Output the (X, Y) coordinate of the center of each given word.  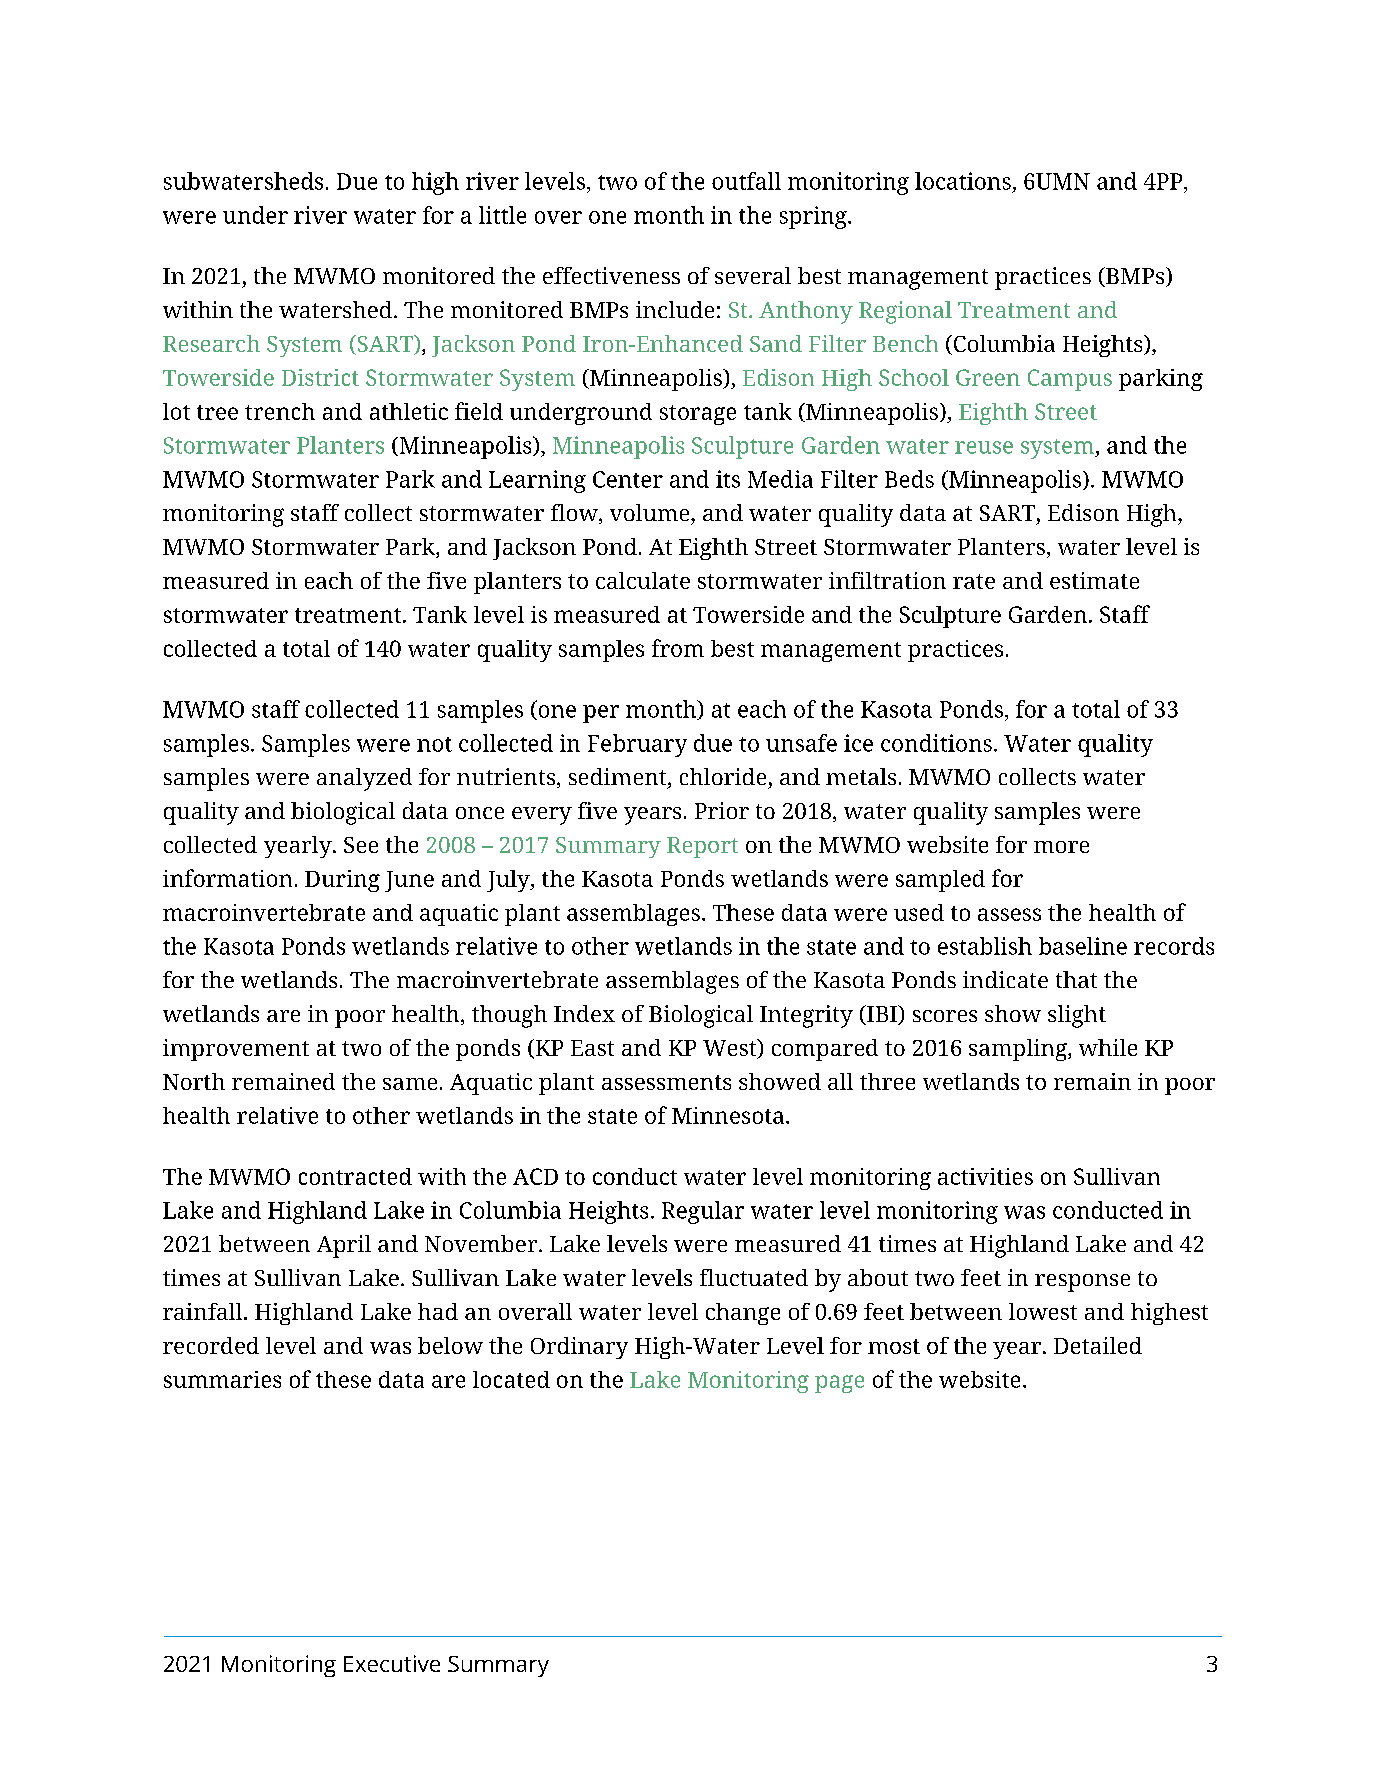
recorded (211, 1345)
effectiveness (611, 275)
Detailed (1098, 1345)
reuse (984, 447)
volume (651, 512)
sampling (1019, 1050)
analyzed (364, 779)
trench (280, 411)
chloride (723, 776)
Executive (392, 1663)
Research (211, 343)
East (592, 1048)
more (1061, 847)
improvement (236, 1050)
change (743, 1314)
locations (963, 181)
